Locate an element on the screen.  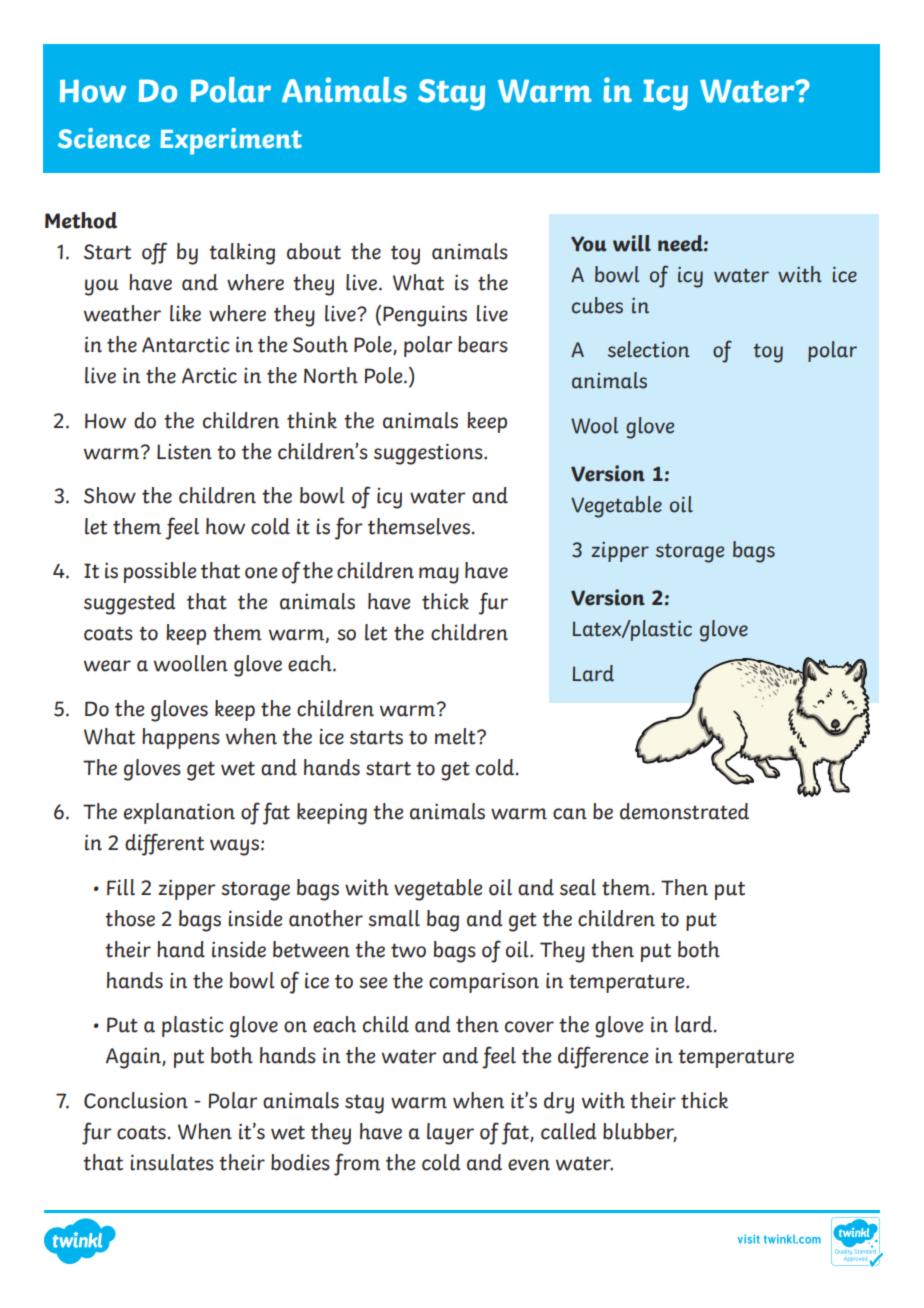
melt is located at coordinates (456, 736).
